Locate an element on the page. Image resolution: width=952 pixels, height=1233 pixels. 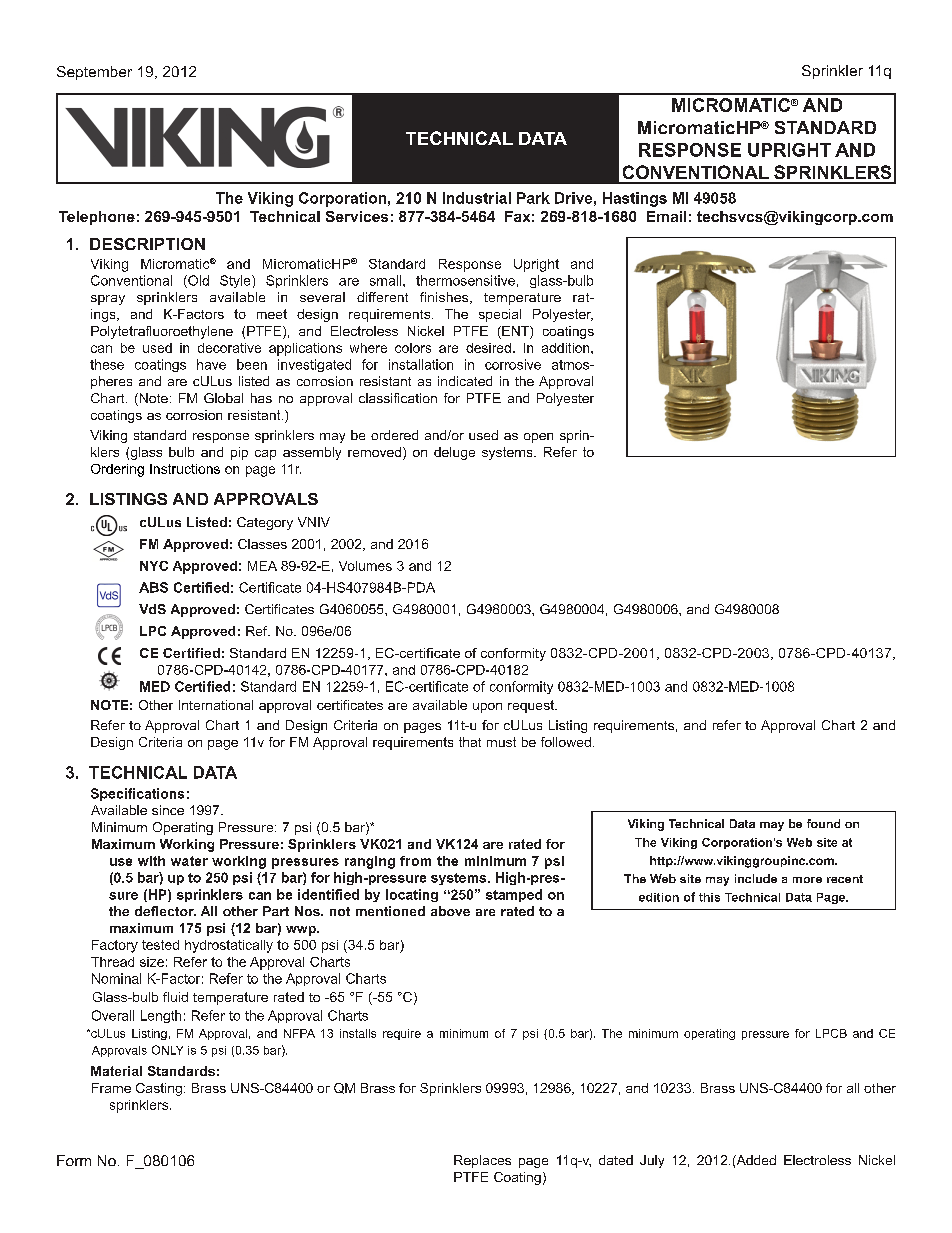
ABS is located at coordinates (153, 587).
